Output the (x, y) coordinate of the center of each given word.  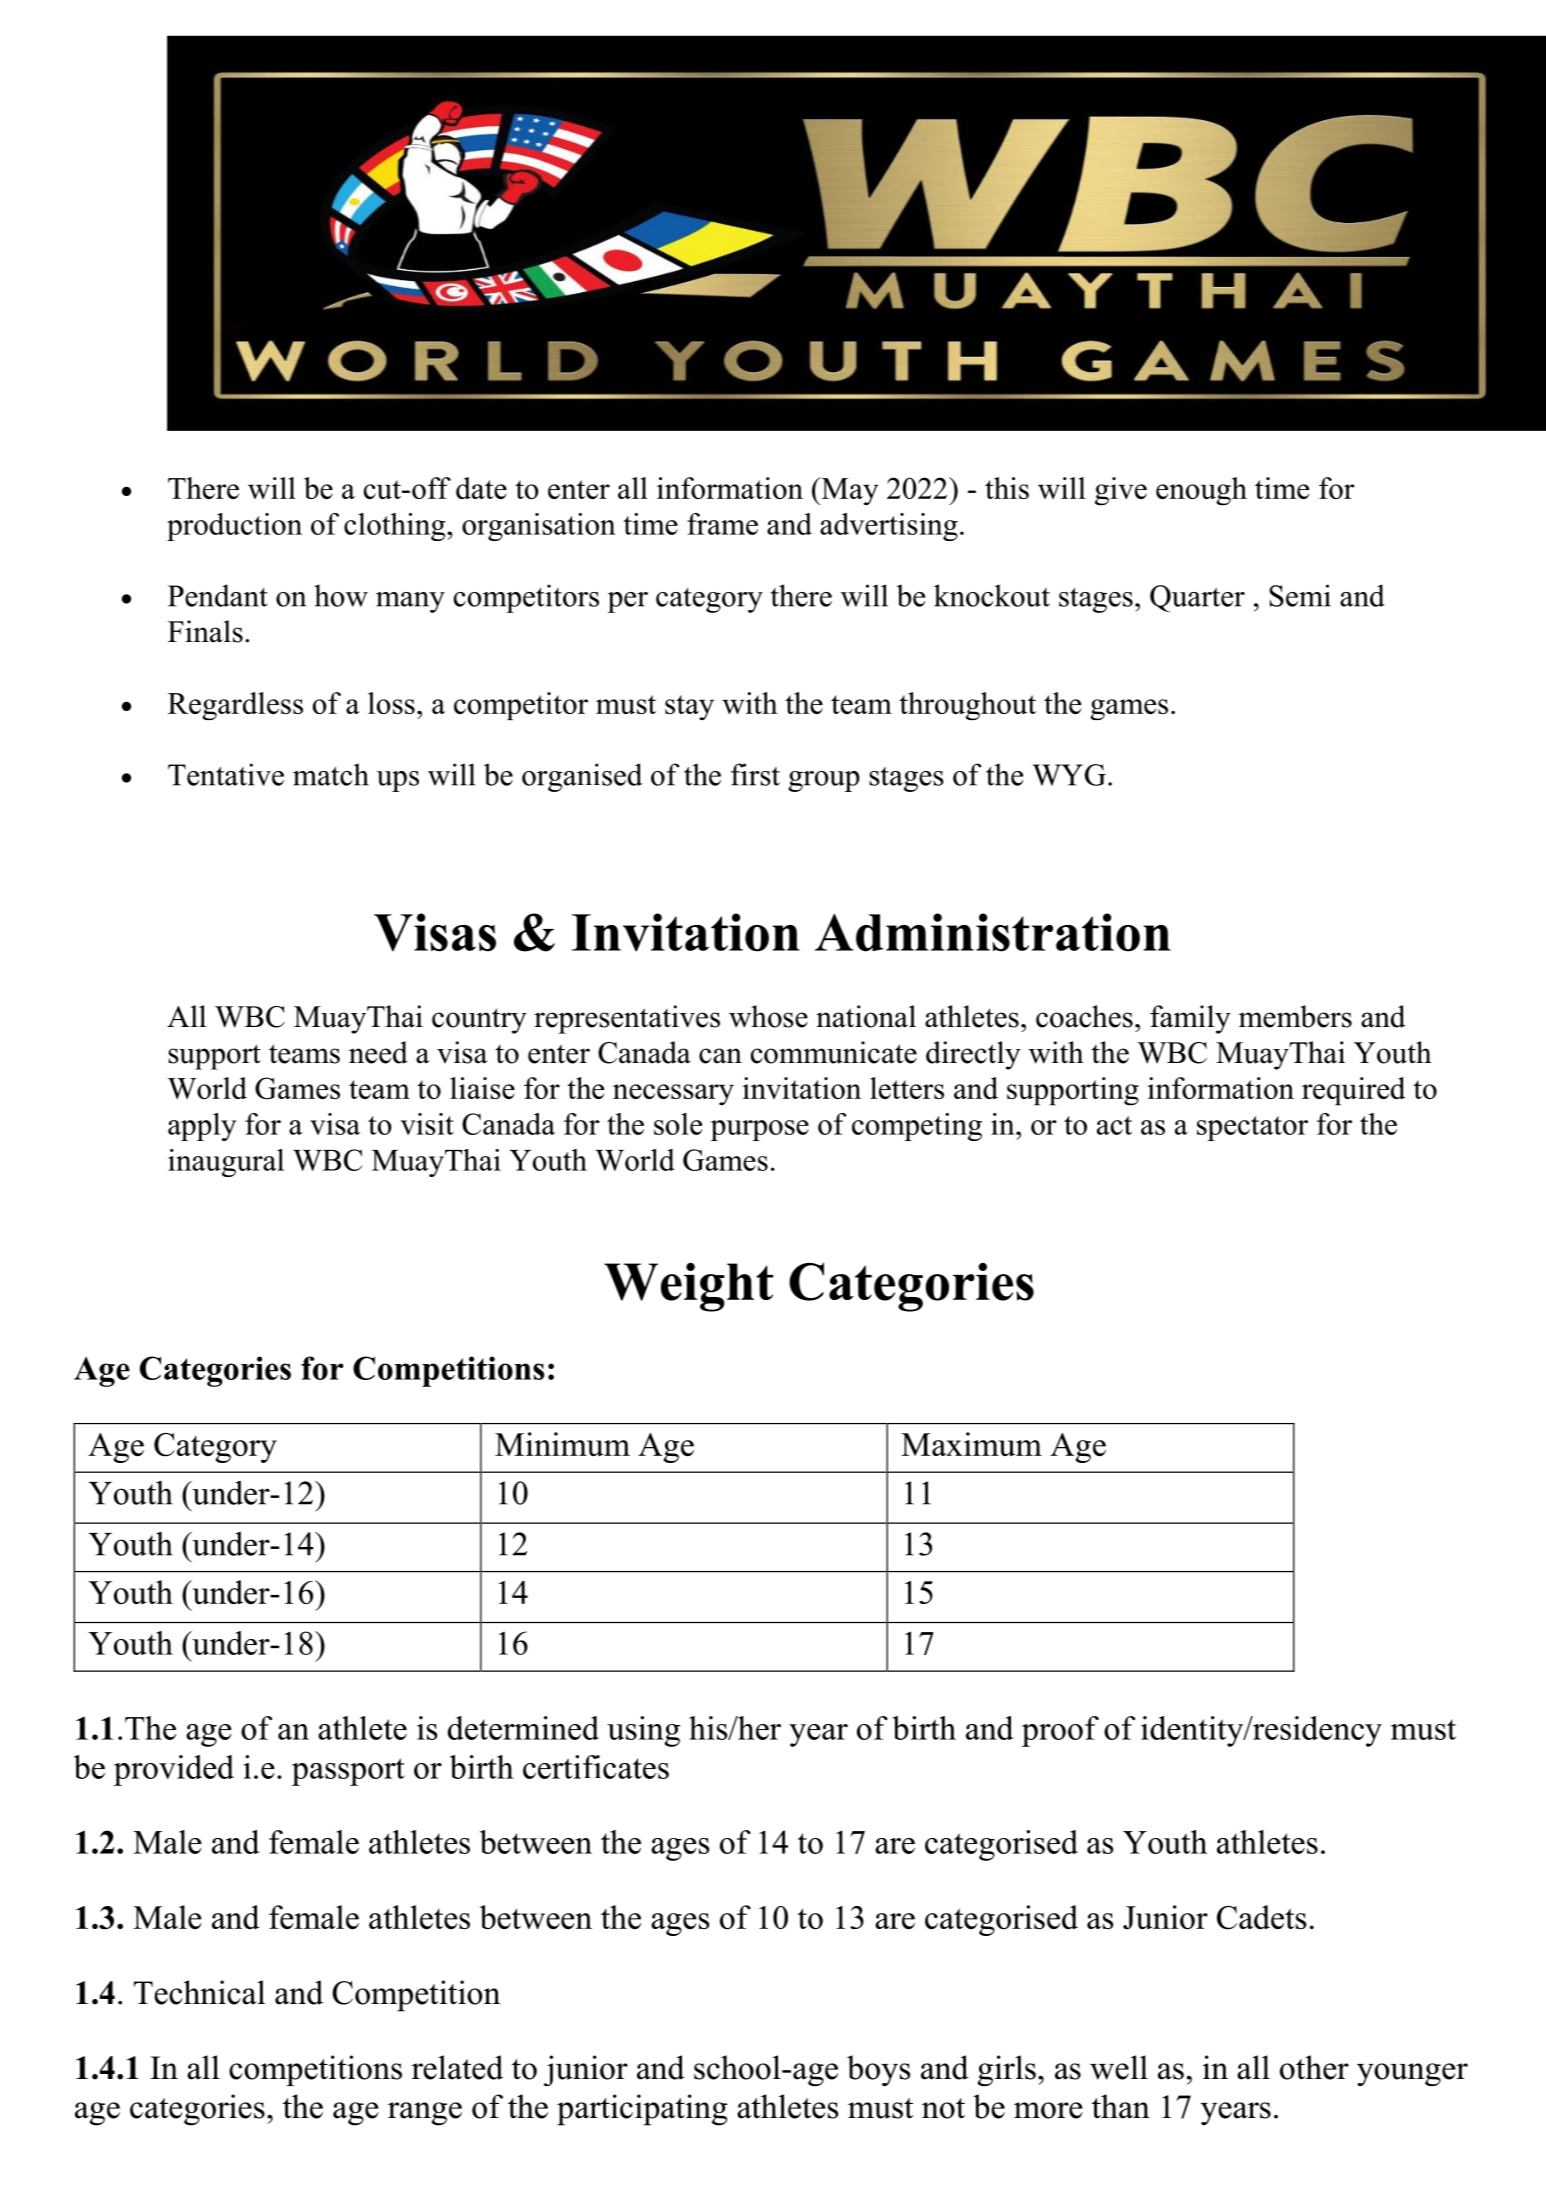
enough (1201, 491)
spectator (1252, 1128)
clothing (396, 527)
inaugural (226, 1163)
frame (722, 524)
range (425, 2114)
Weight (688, 1287)
